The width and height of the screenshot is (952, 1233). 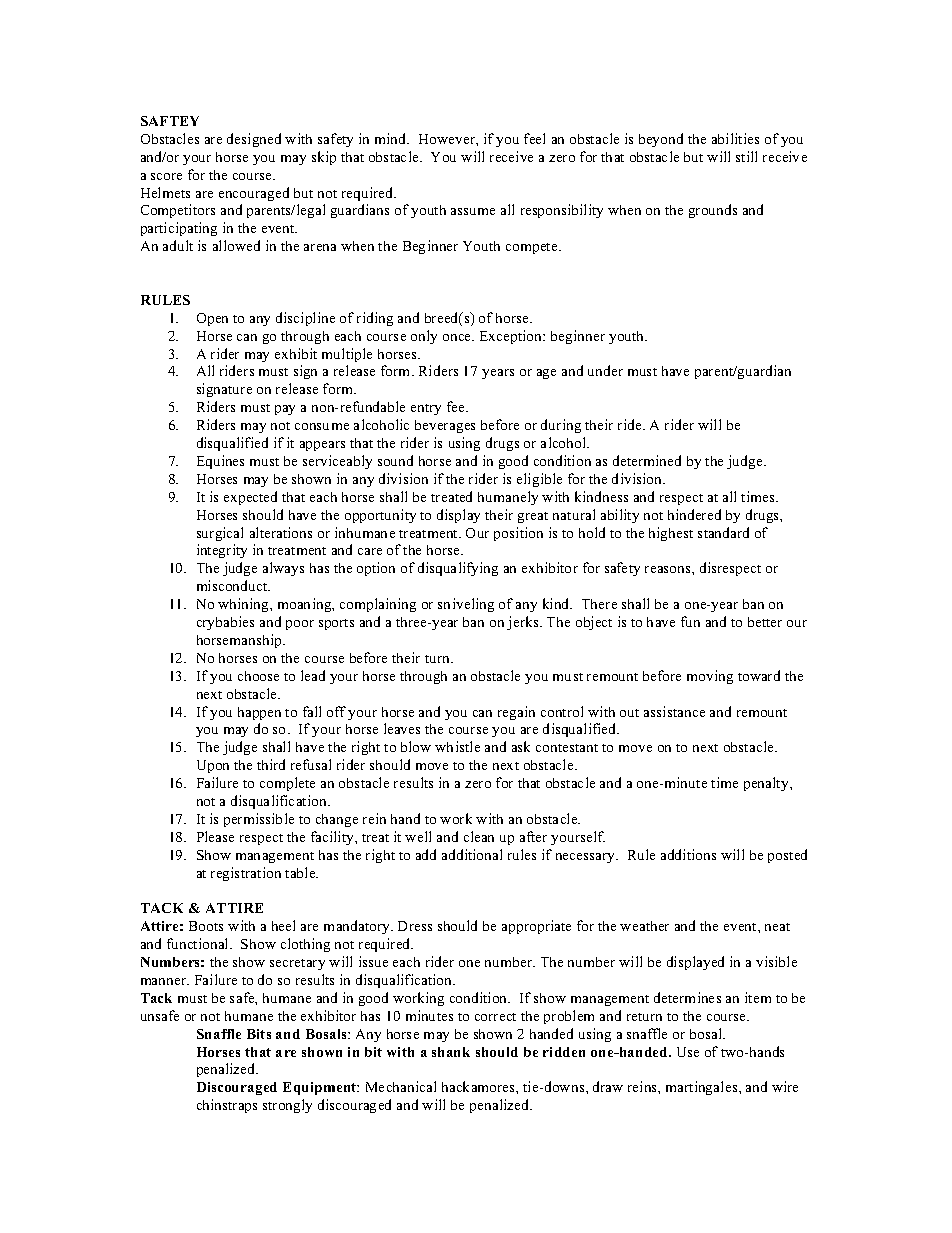 I want to click on Upon, so click(x=213, y=766).
